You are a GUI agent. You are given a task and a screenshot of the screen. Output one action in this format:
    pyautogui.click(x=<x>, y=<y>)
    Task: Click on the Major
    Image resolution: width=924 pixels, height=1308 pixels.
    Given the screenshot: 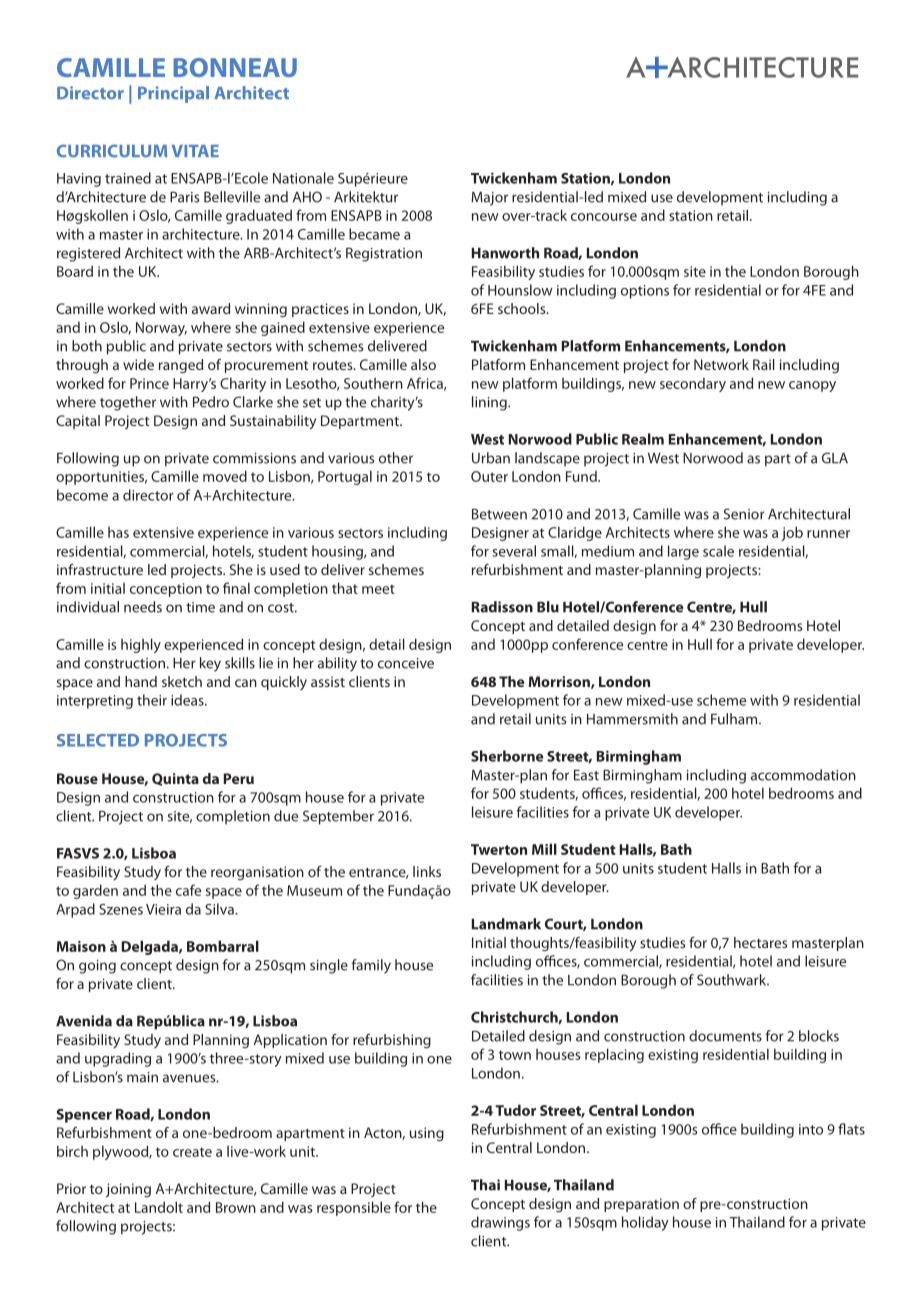 What is the action you would take?
    pyautogui.click(x=489, y=199)
